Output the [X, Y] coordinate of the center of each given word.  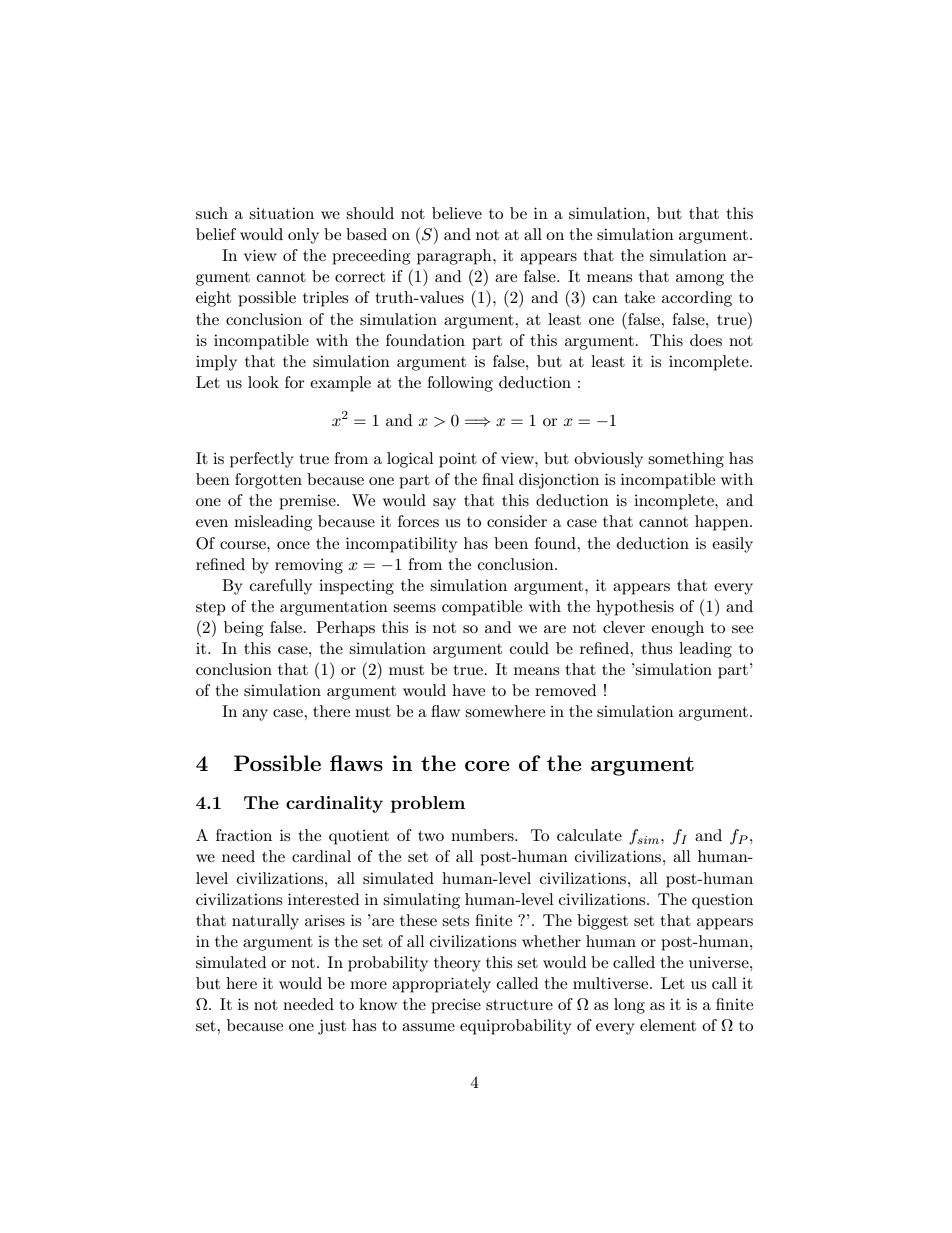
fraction [244, 835]
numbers [483, 835]
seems [414, 608]
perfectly [262, 460]
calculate [589, 835]
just [332, 1027]
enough [677, 629]
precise [456, 1006]
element [668, 1025]
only [303, 236]
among [700, 280]
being [243, 629]
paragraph [455, 257]
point [458, 460]
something [686, 460]
